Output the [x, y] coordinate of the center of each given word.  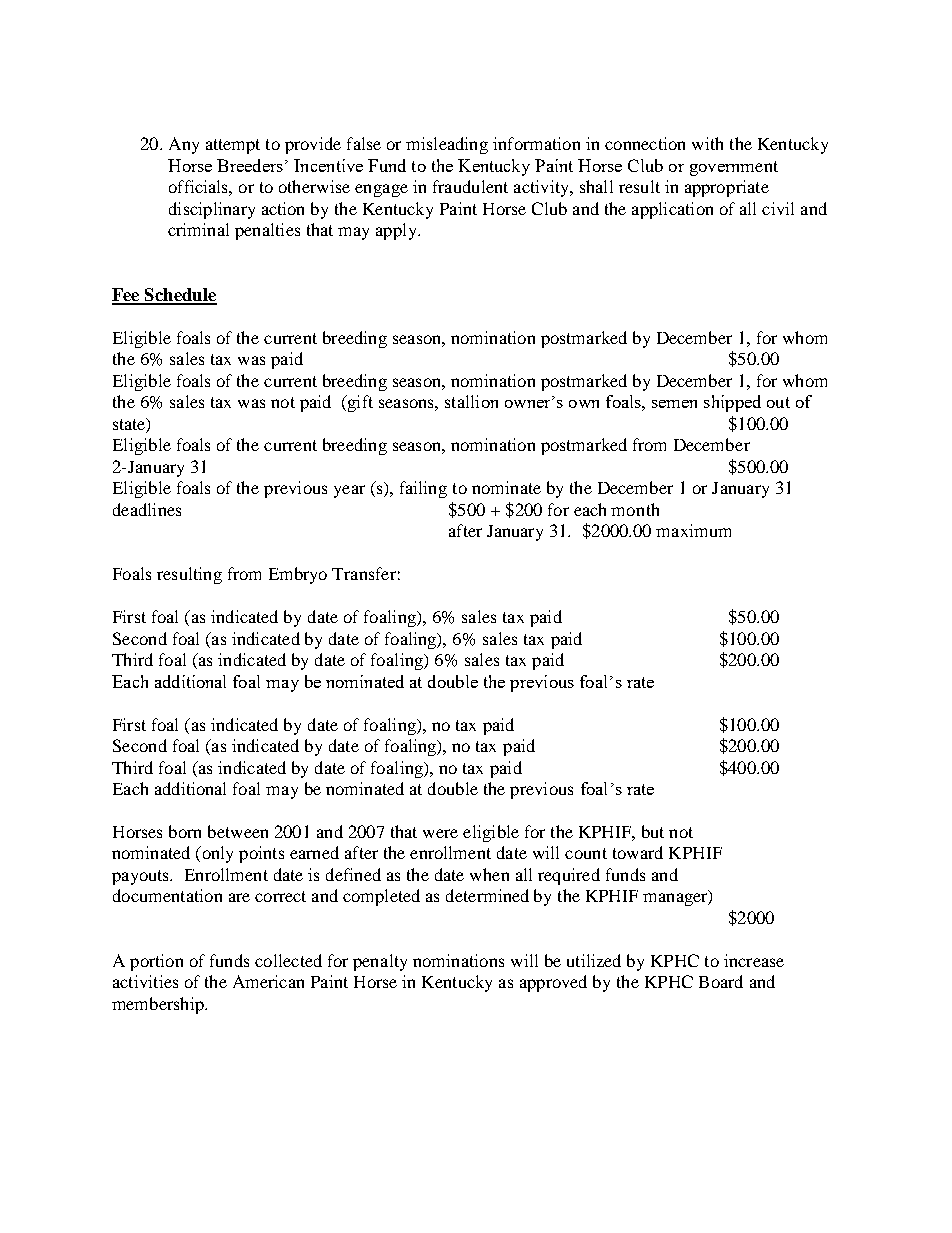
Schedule [180, 296]
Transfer [364, 573]
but [653, 831]
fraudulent [470, 186]
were [440, 833]
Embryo [298, 575]
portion [156, 962]
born [185, 831]
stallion [471, 401]
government [734, 168]
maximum [693, 530]
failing [423, 489]
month [635, 509]
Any [184, 145]
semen [674, 404]
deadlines [147, 509]
